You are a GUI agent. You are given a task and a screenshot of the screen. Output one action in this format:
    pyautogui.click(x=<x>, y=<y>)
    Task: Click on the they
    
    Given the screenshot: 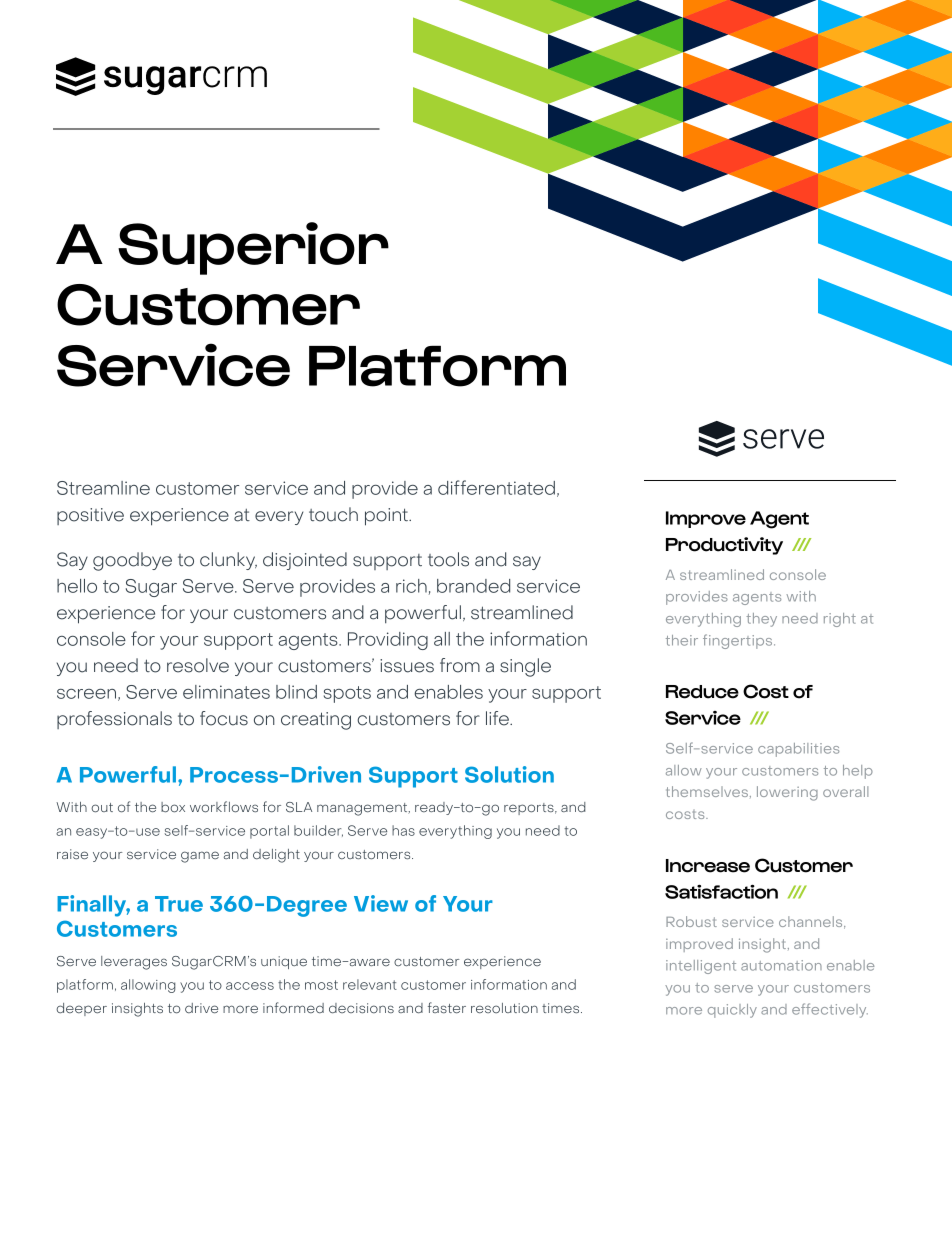 What is the action you would take?
    pyautogui.click(x=761, y=620)
